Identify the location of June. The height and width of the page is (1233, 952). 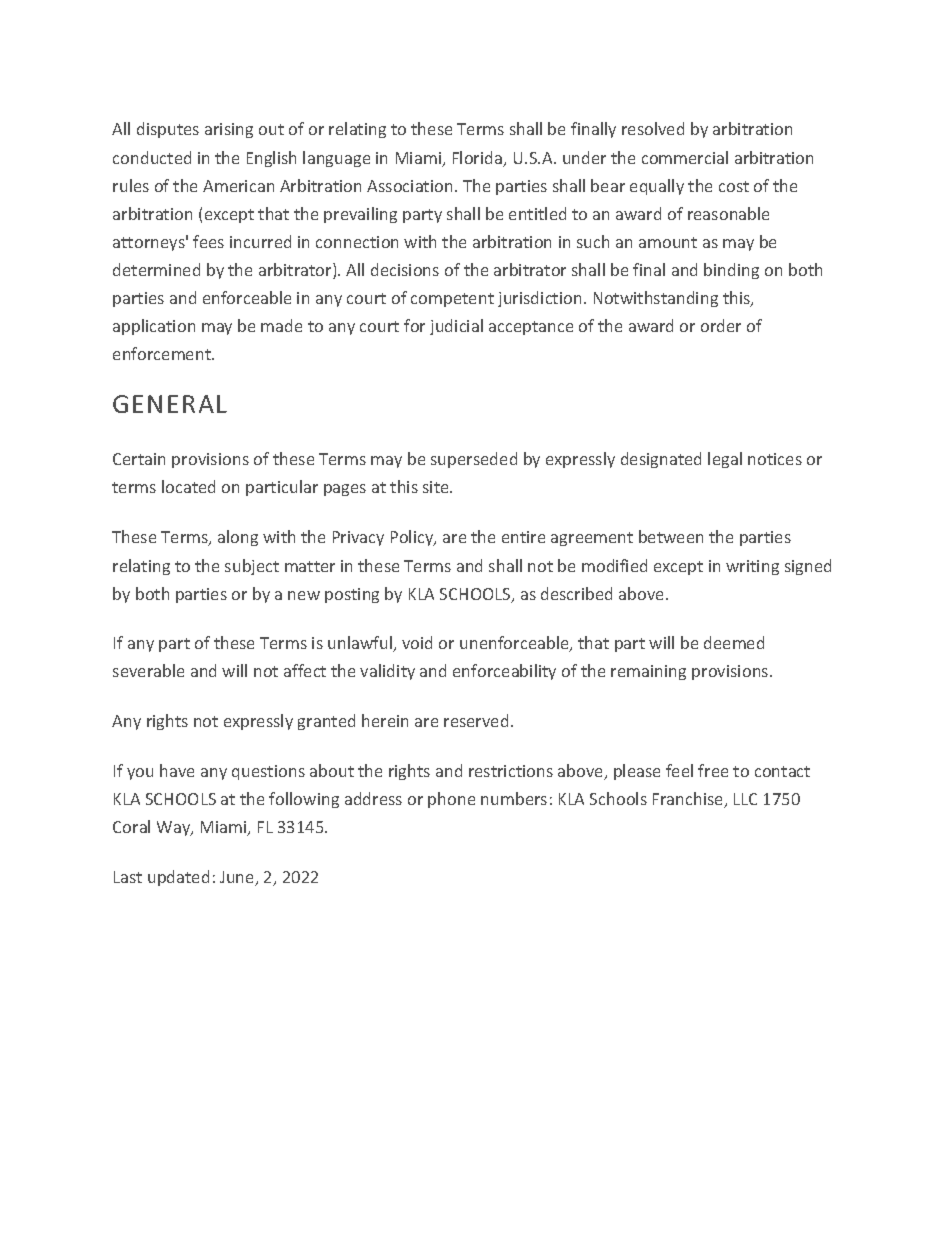
(238, 878).
